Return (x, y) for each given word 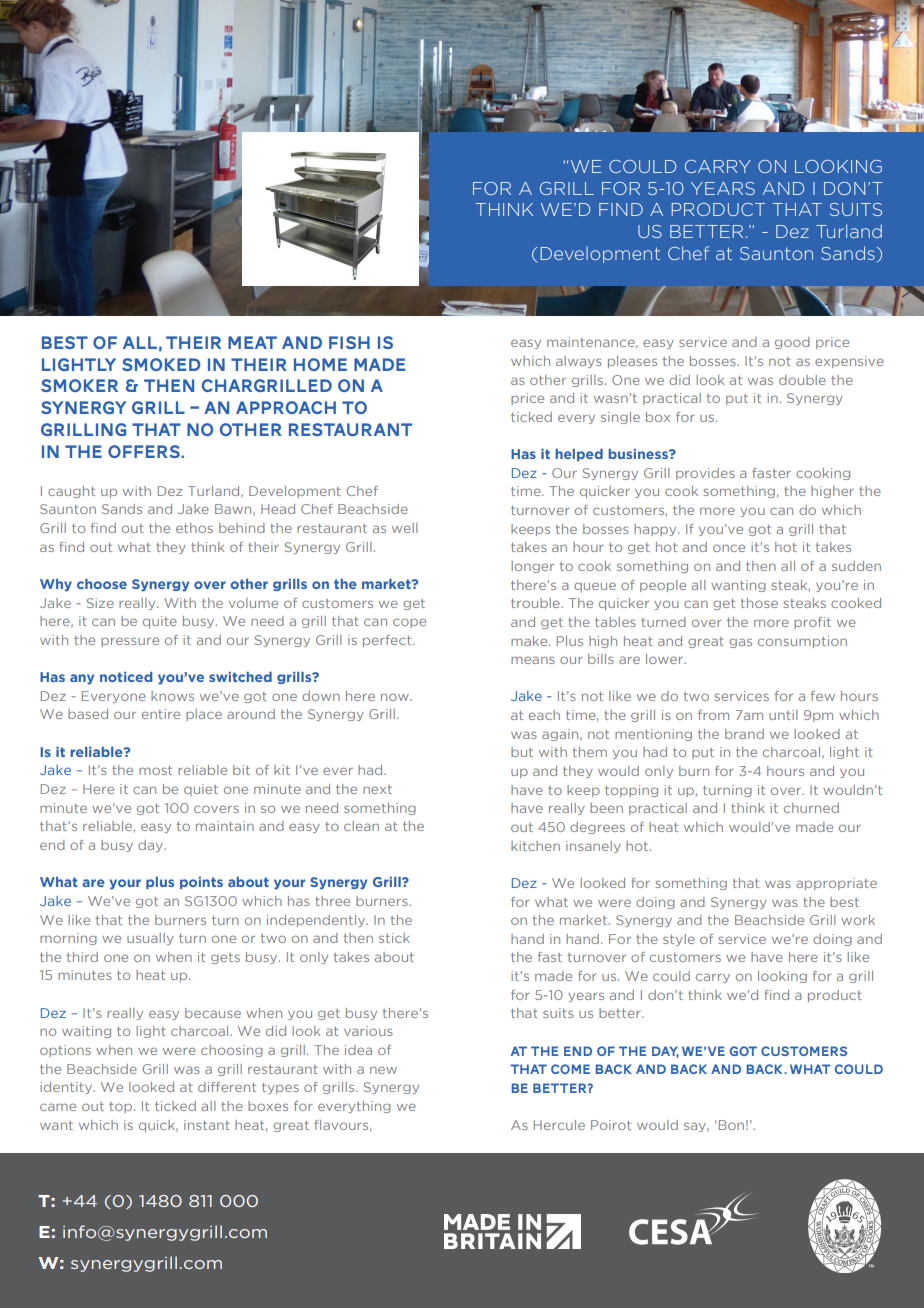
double (802, 380)
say (696, 1127)
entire (161, 714)
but (522, 752)
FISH (349, 342)
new (383, 1070)
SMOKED (161, 364)
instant (207, 1125)
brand (744, 734)
